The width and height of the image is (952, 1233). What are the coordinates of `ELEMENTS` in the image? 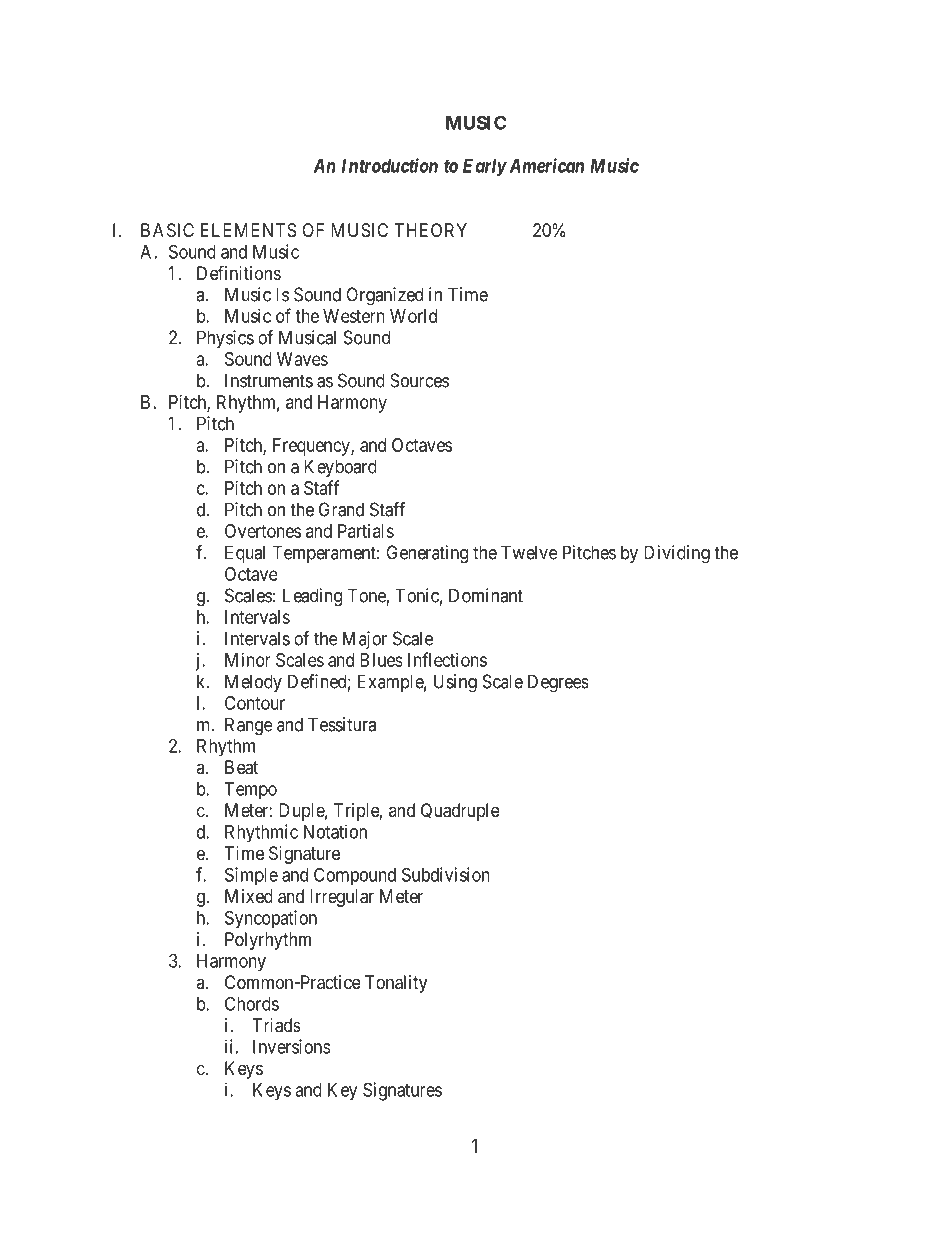 It's located at (248, 230).
